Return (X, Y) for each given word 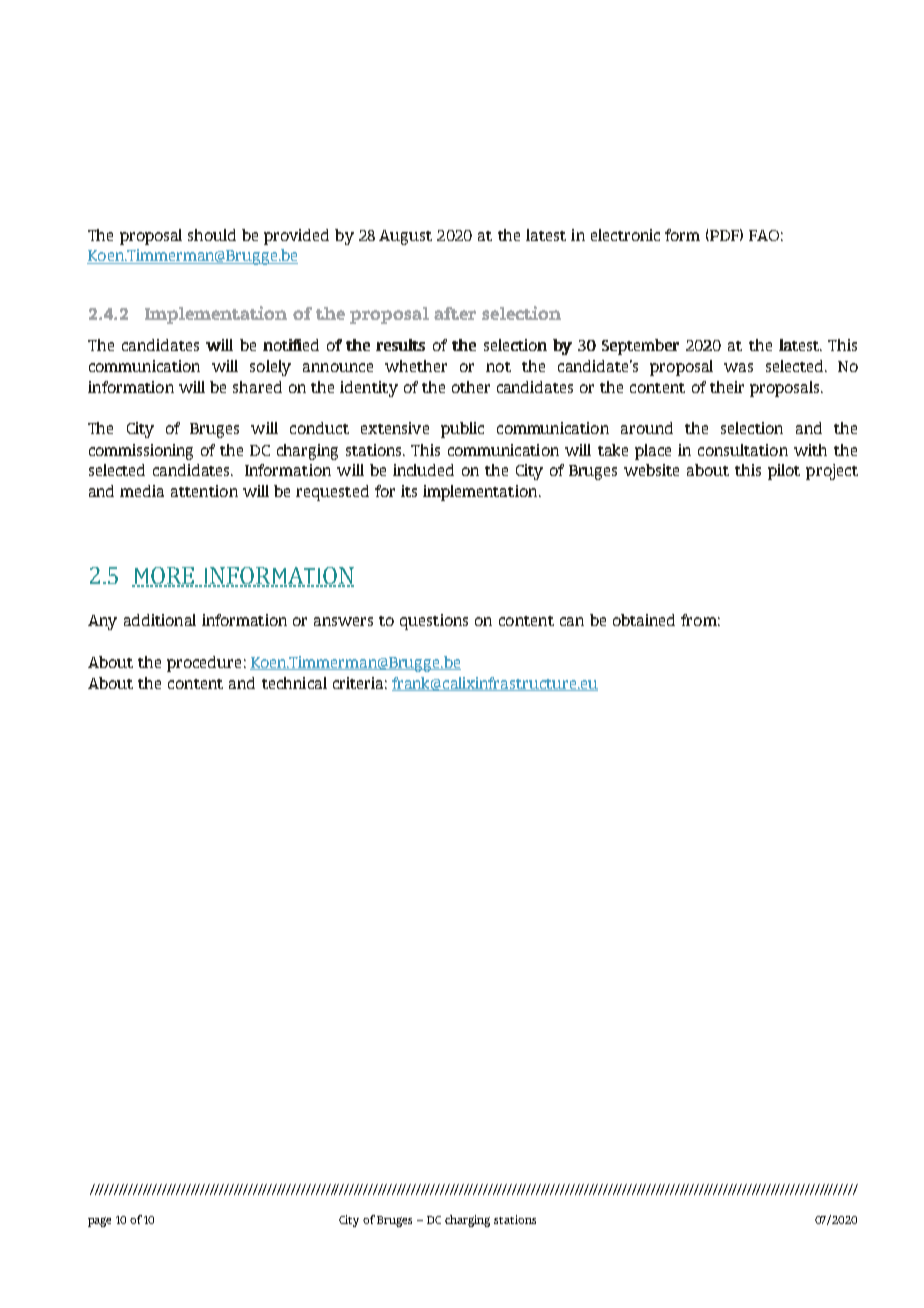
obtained (644, 620)
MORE (164, 577)
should (212, 235)
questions (434, 622)
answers (343, 621)
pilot (784, 472)
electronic (625, 235)
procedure (204, 664)
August (405, 237)
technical (294, 683)
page (99, 1222)
